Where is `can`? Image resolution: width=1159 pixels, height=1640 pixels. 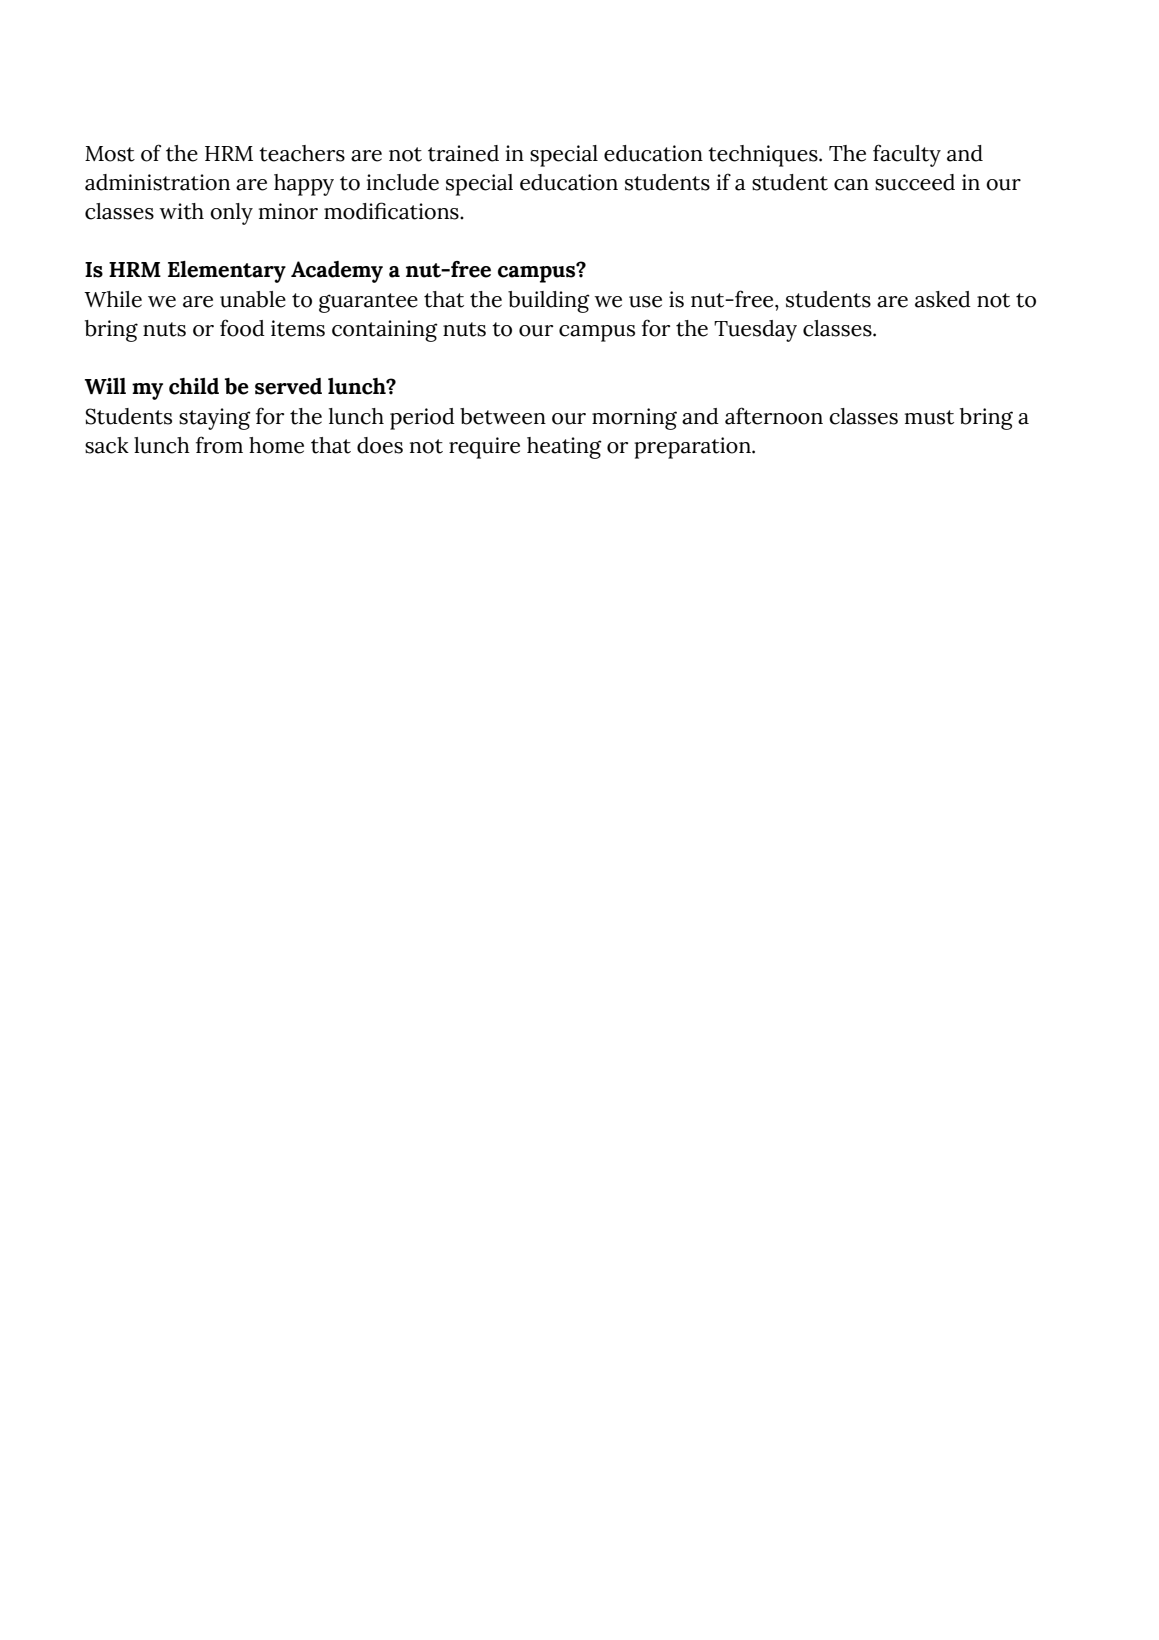
can is located at coordinates (851, 185).
